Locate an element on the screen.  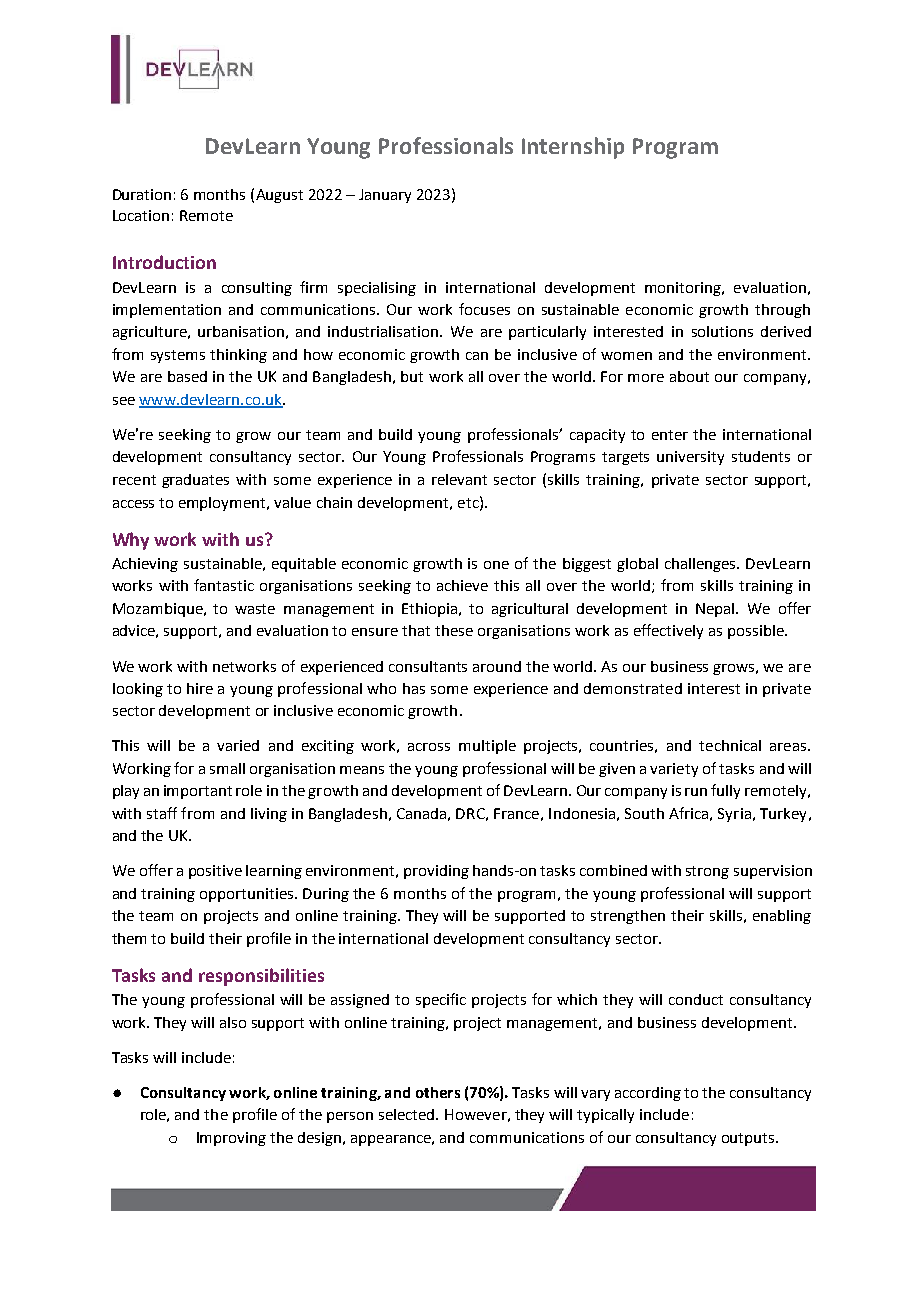
effectively is located at coordinates (668, 631).
